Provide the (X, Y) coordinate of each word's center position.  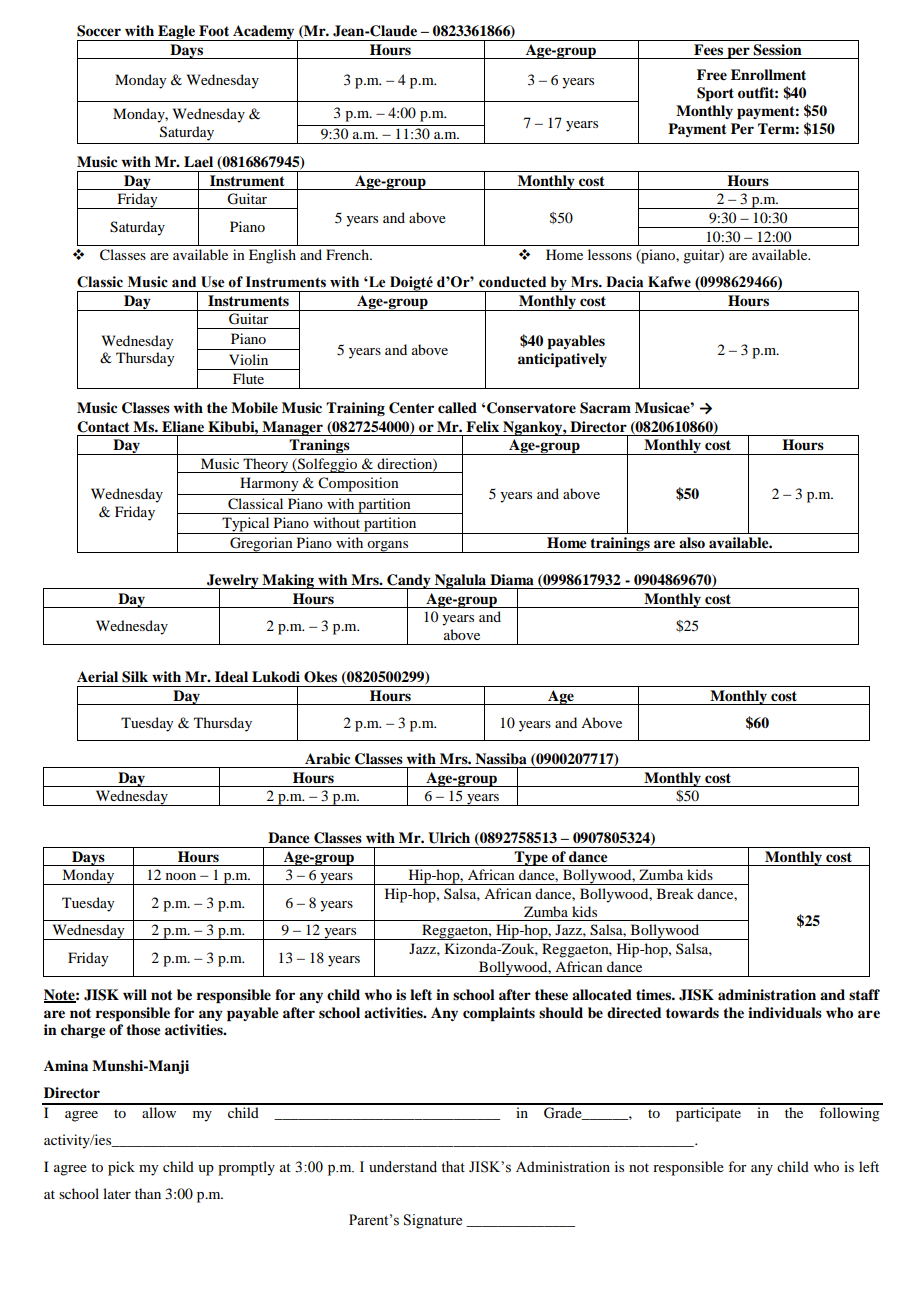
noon (181, 876)
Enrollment (768, 74)
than (148, 1193)
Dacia (624, 282)
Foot (214, 30)
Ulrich (449, 838)
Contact (103, 427)
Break (675, 893)
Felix (482, 427)
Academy (264, 33)
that (453, 1166)
